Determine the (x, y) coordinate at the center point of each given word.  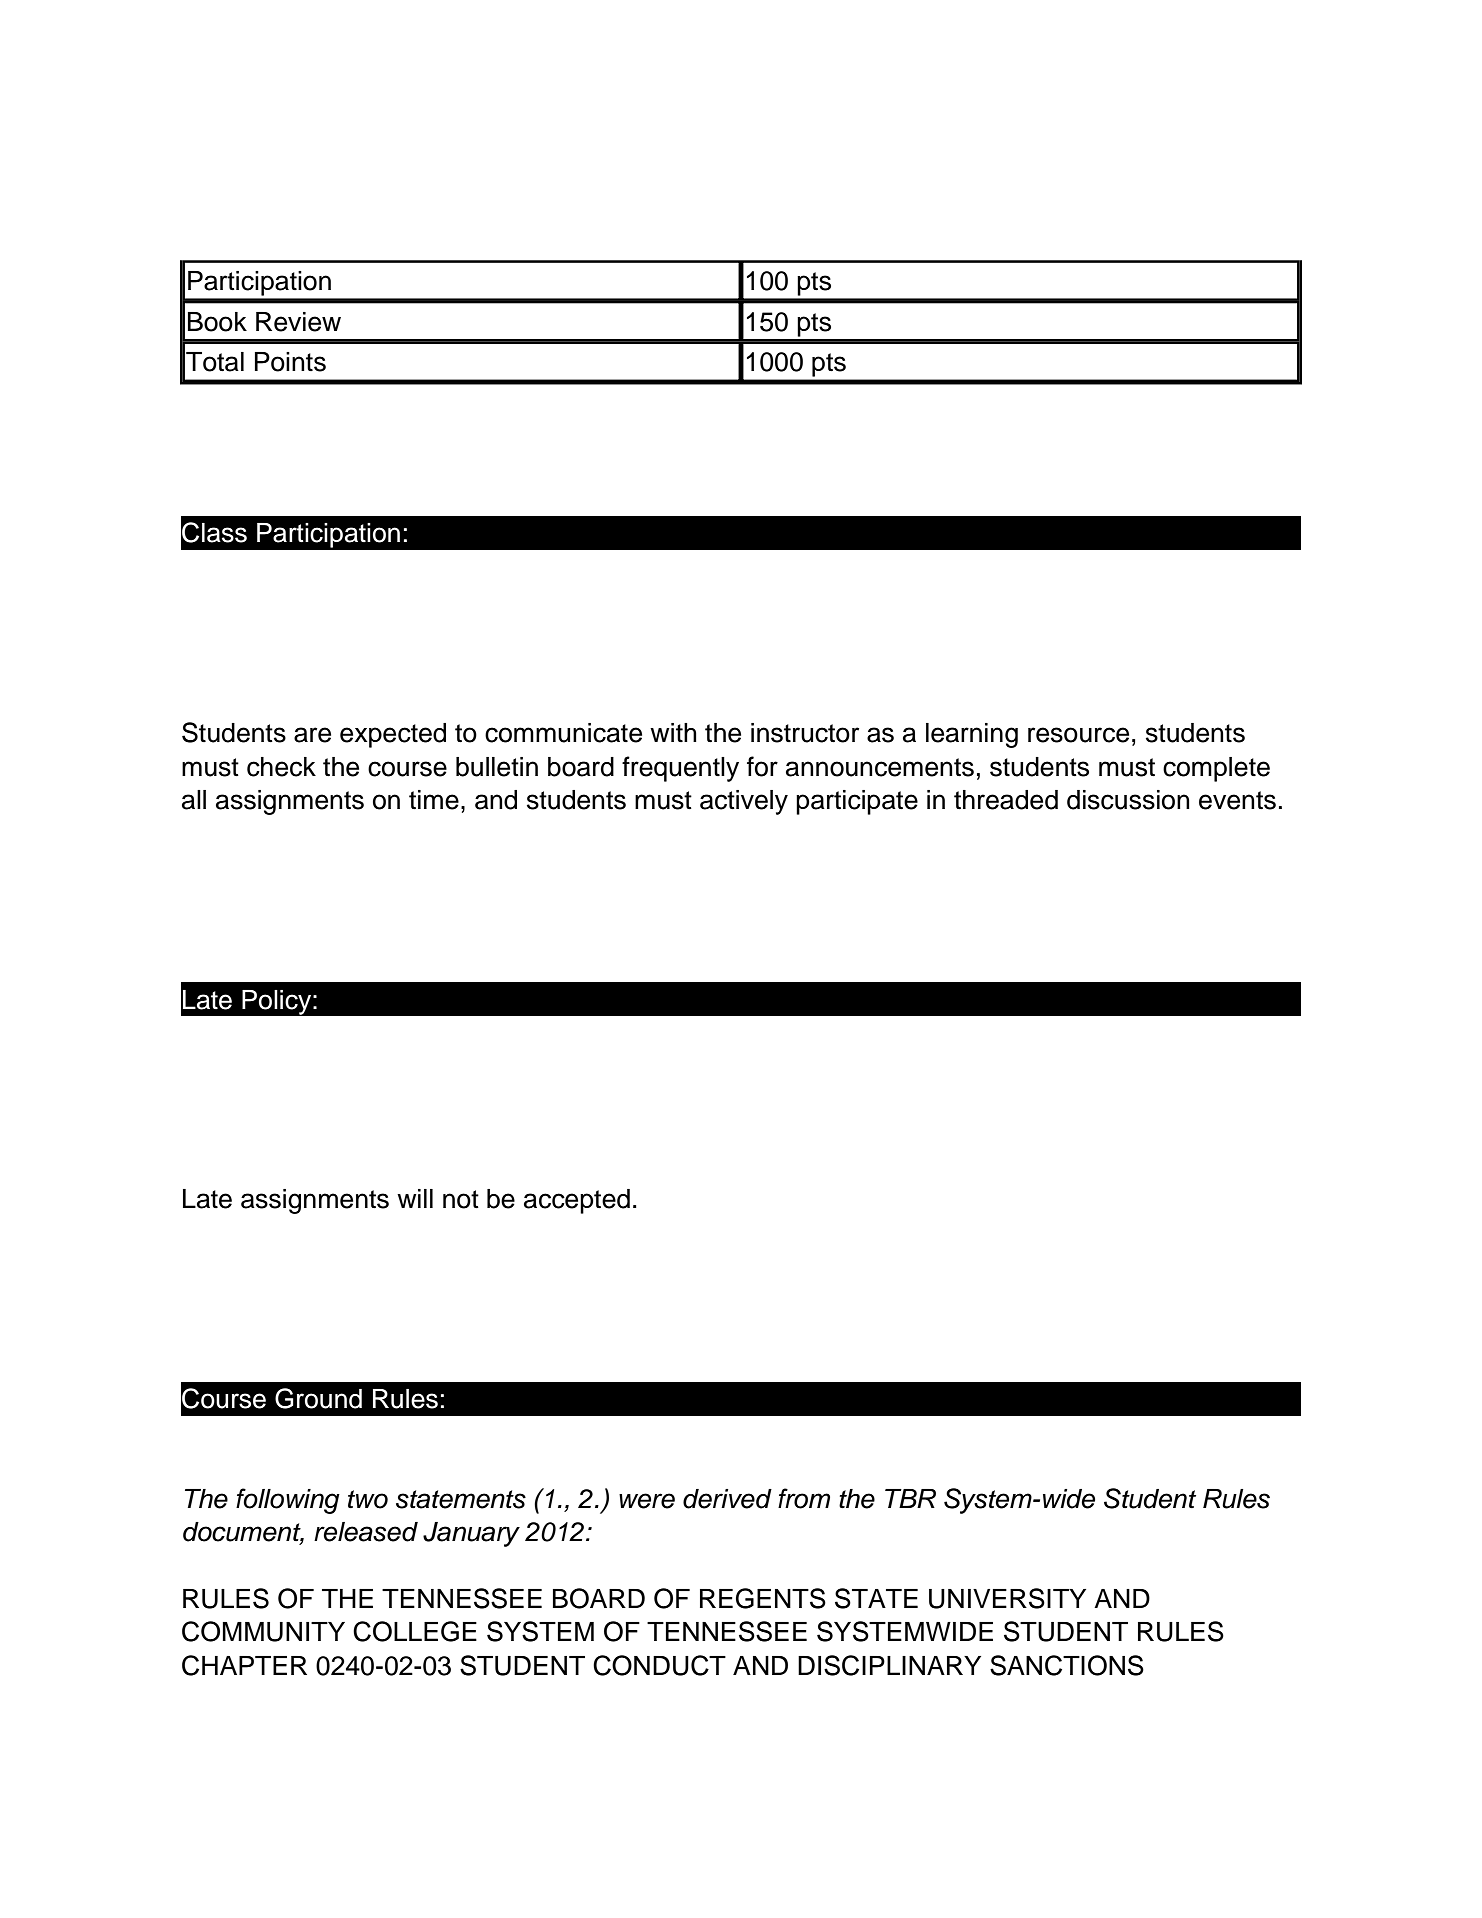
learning (972, 735)
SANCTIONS (1067, 1665)
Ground (318, 1398)
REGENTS (763, 1598)
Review (298, 322)
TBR (910, 1498)
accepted (577, 1201)
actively (744, 802)
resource (1078, 735)
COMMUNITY (263, 1631)
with (673, 732)
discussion (1128, 800)
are (312, 735)
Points (290, 362)
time (434, 800)
